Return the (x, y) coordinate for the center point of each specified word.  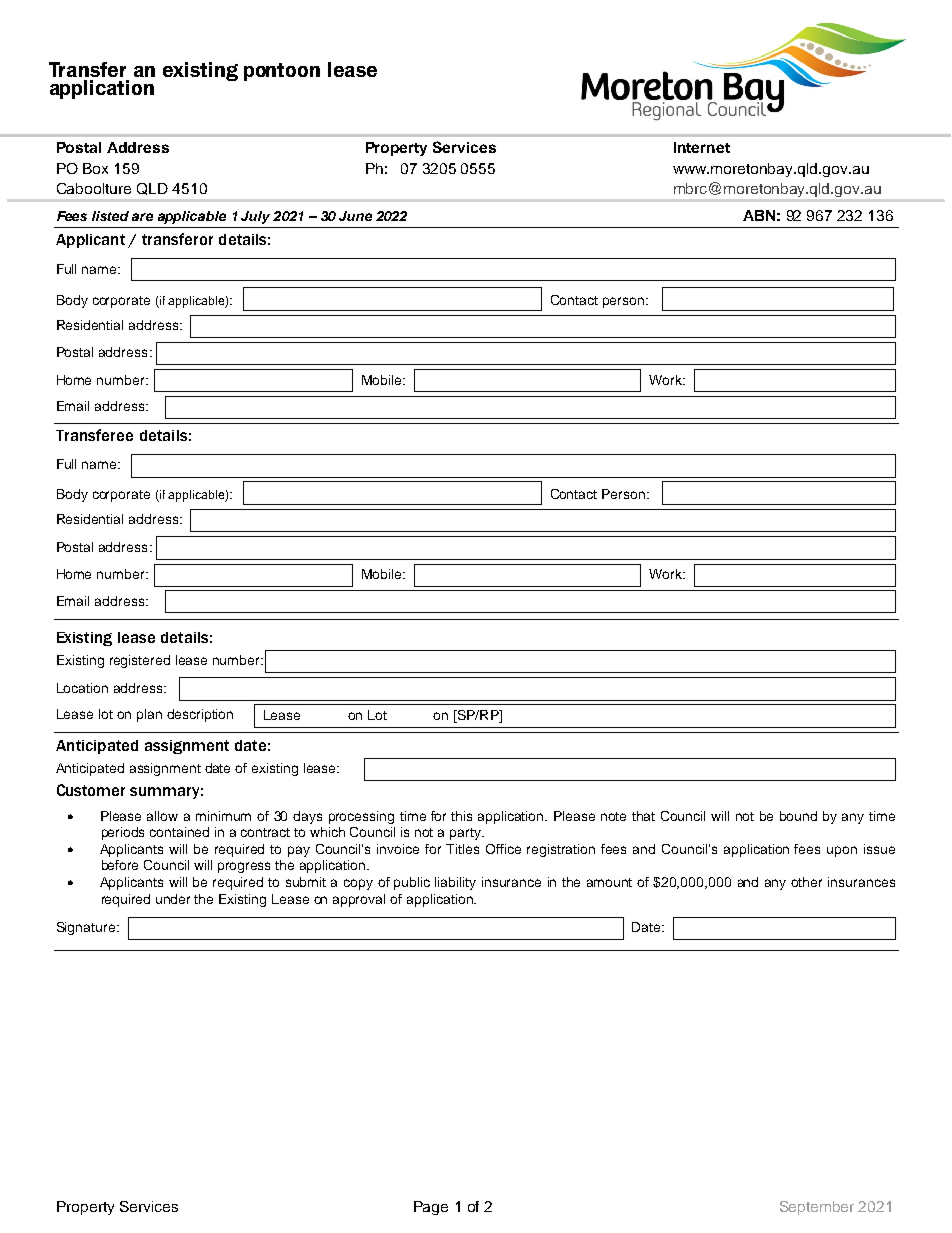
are (142, 217)
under (173, 899)
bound (798, 816)
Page (431, 1208)
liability (455, 883)
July (255, 217)
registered (140, 661)
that (643, 816)
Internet (702, 147)
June (355, 216)
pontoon (282, 72)
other (806, 882)
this (461, 816)
